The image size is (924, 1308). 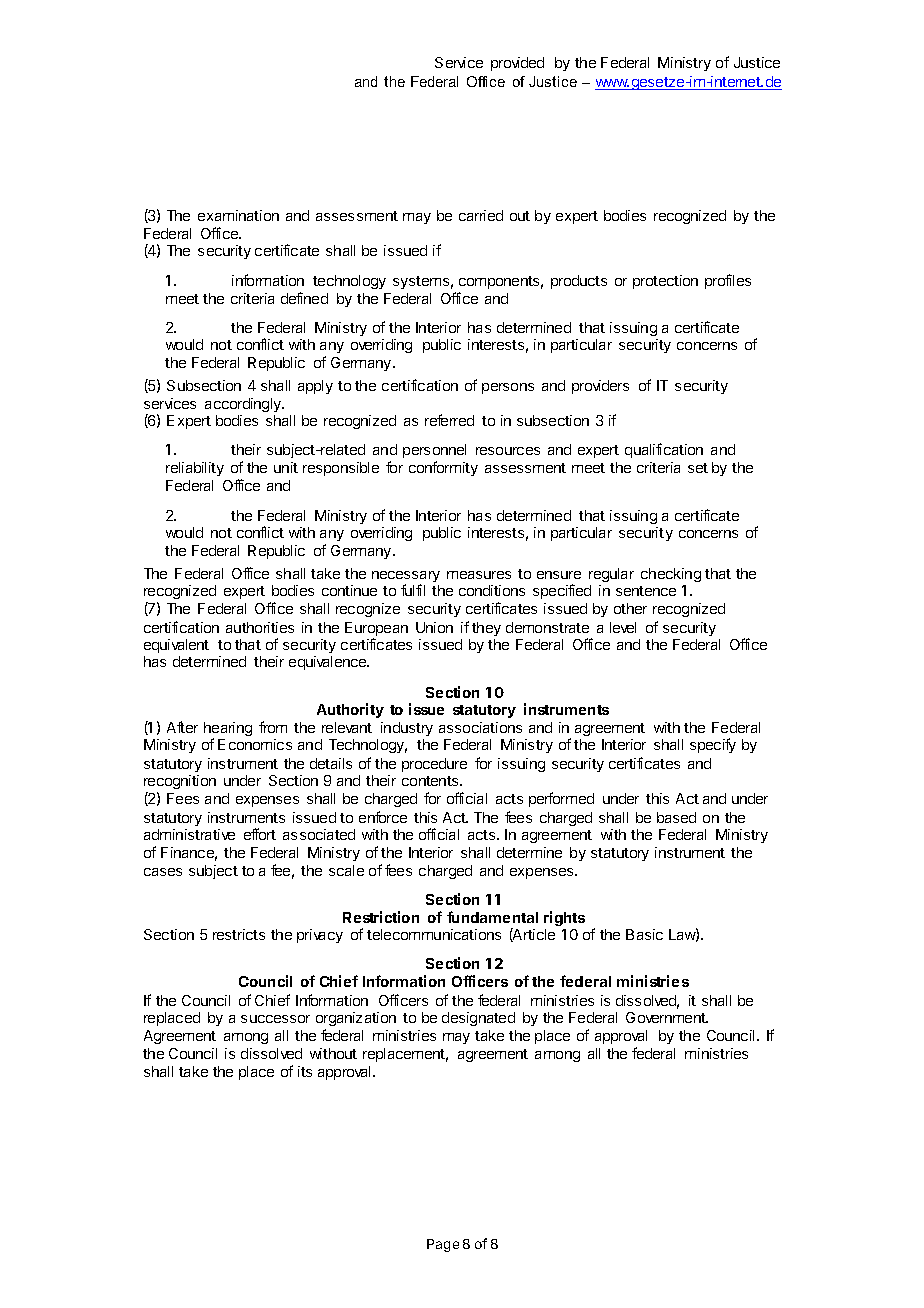 I want to click on level, so click(x=623, y=627).
